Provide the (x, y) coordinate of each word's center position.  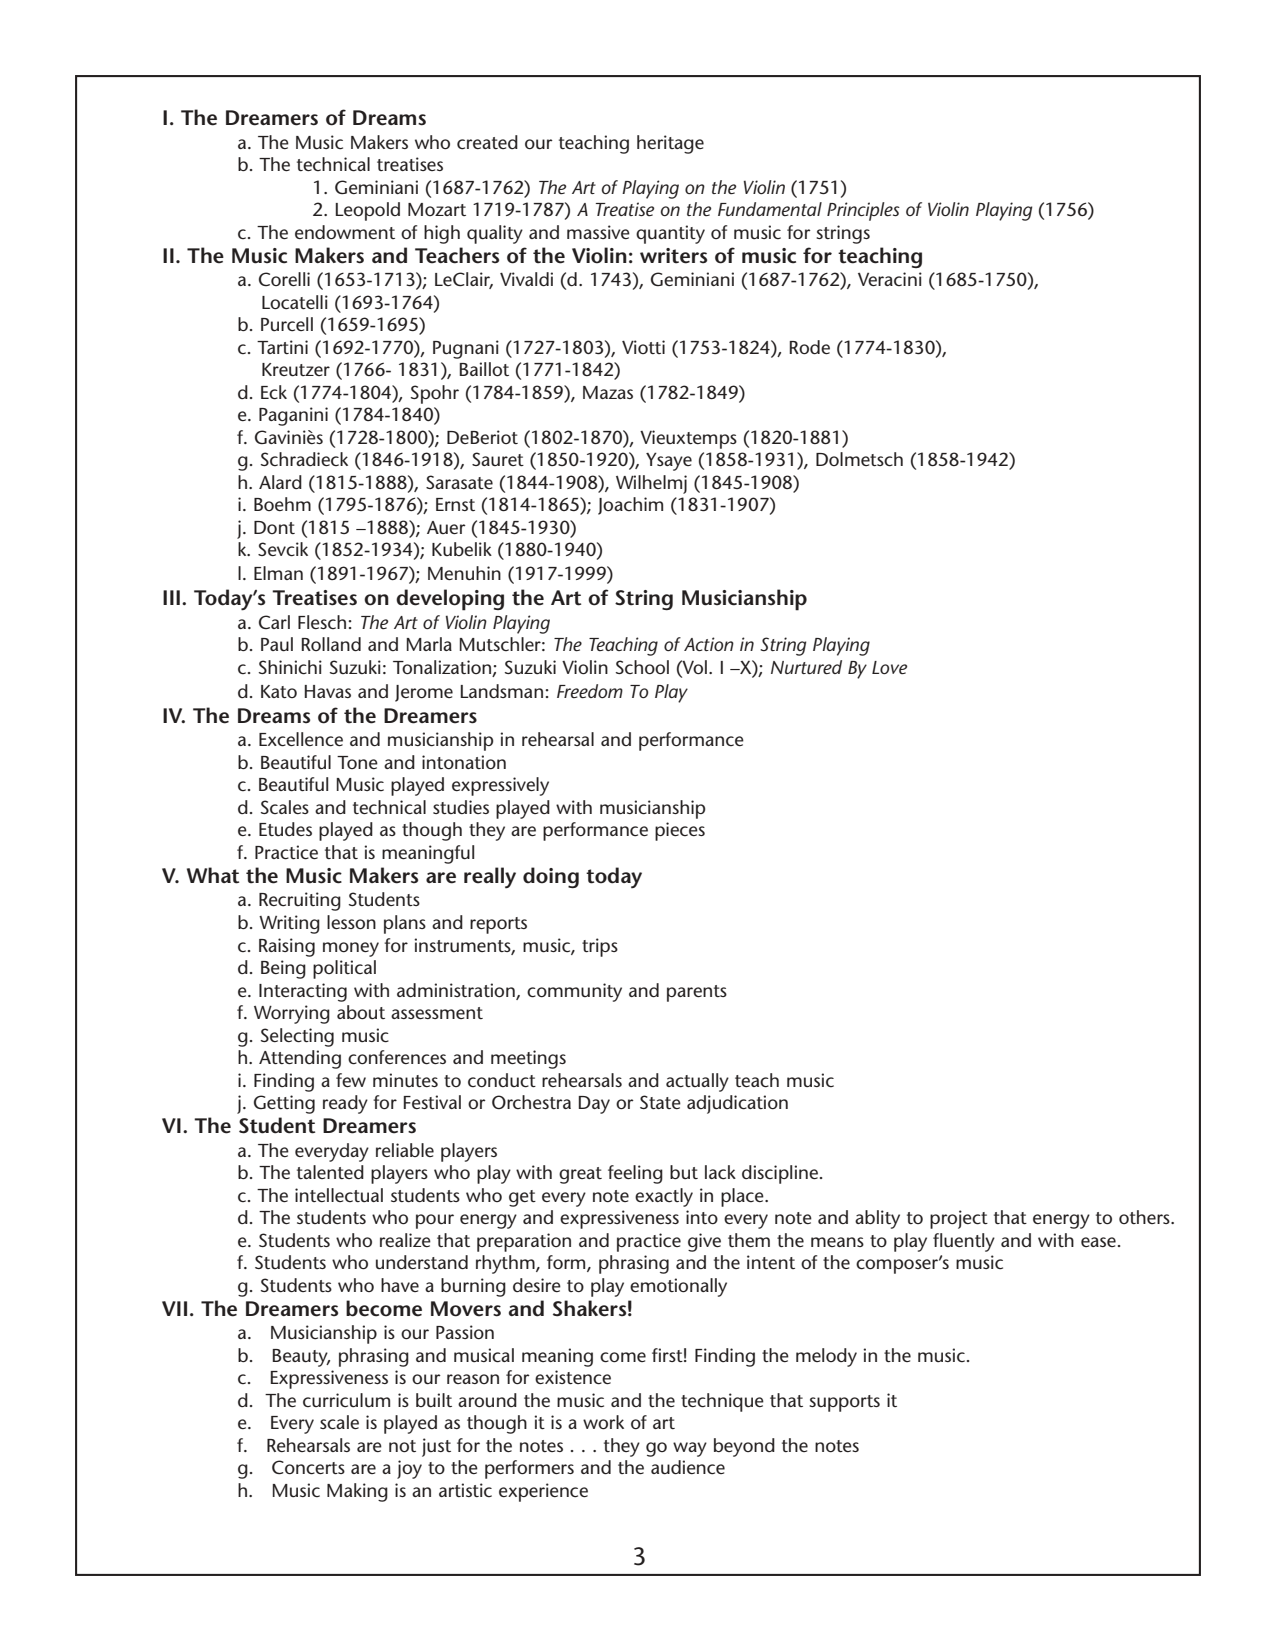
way (690, 1449)
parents (697, 993)
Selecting (297, 1037)
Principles (863, 211)
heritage (670, 144)
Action (709, 644)
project (959, 1219)
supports (844, 1403)
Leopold (368, 211)
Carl (274, 622)
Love (889, 667)
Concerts (308, 1467)
